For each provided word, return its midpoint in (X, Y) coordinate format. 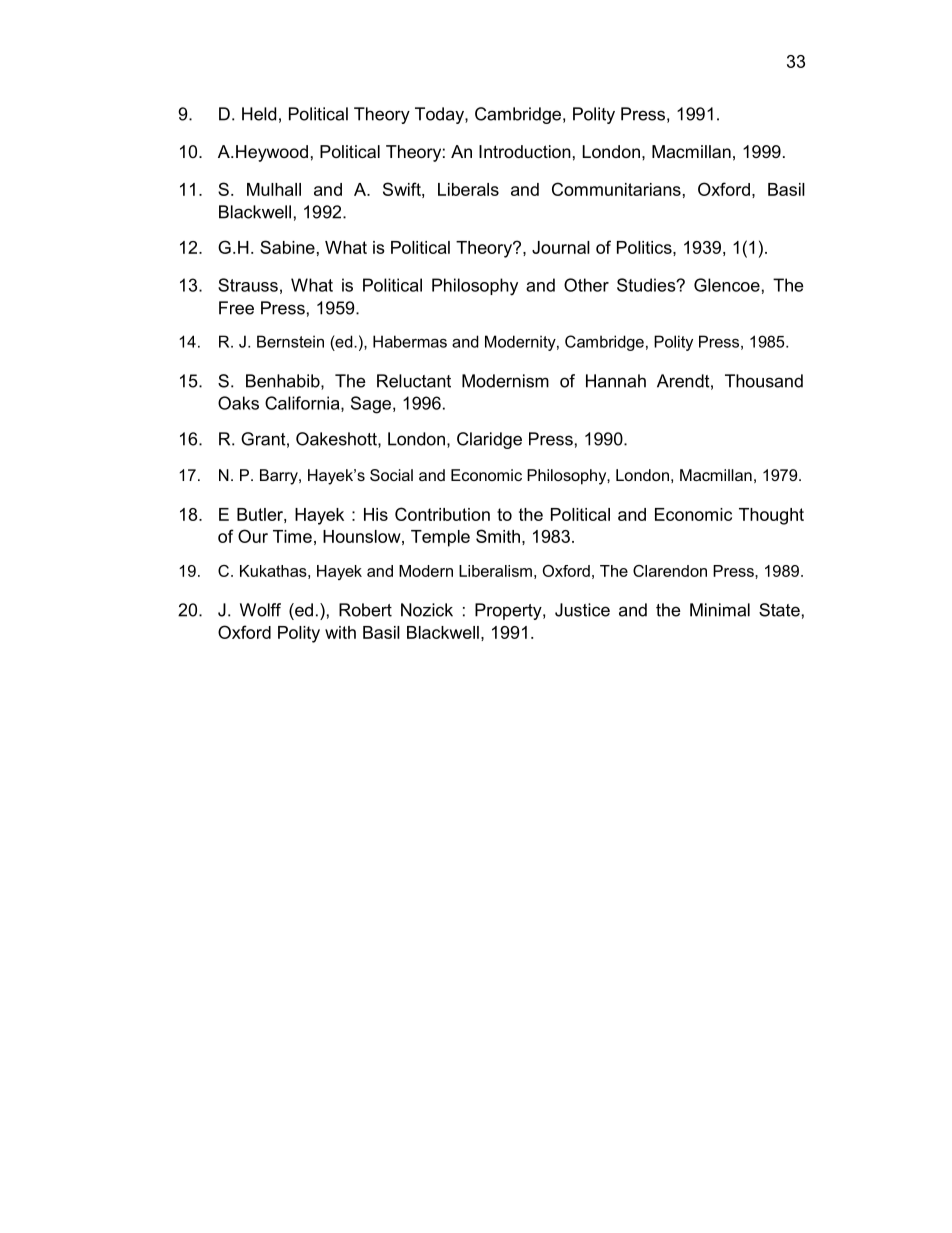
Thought (771, 516)
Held (259, 114)
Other (586, 285)
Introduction (525, 151)
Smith (498, 536)
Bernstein (290, 341)
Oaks (238, 403)
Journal (561, 247)
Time (292, 536)
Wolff (260, 610)
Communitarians (616, 189)
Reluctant (414, 381)
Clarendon (670, 571)
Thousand (764, 381)
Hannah (616, 381)
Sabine (287, 247)
